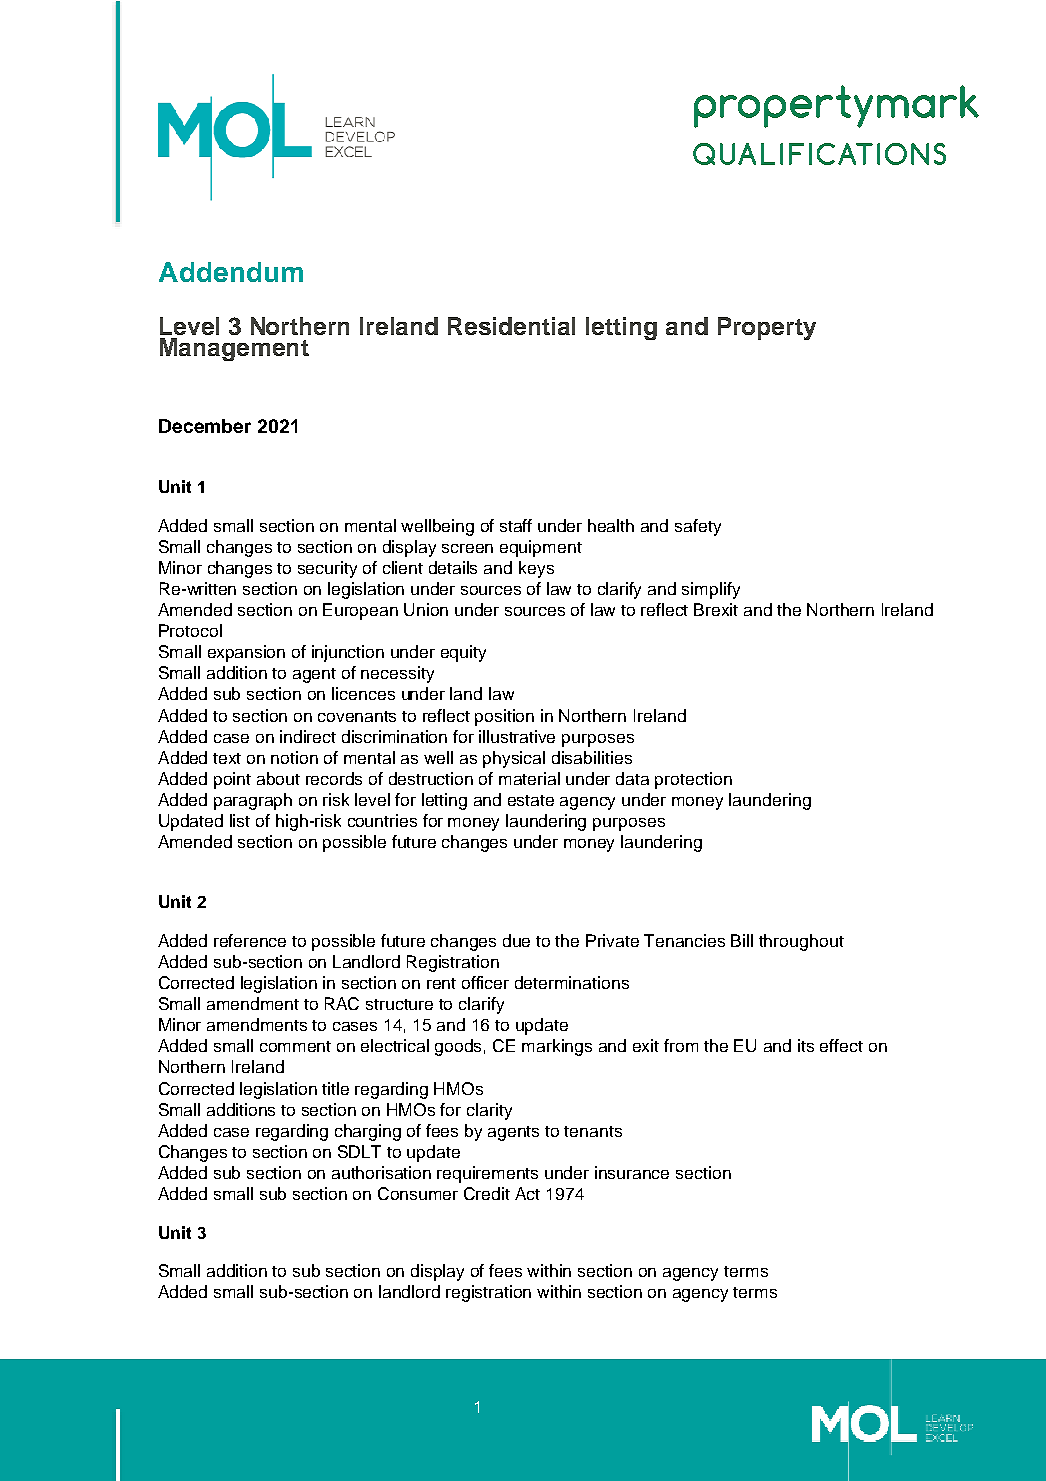 Image resolution: width=1046 pixels, height=1481 pixels. Describe the element at coordinates (240, 820) in the page. I see `list` at that location.
